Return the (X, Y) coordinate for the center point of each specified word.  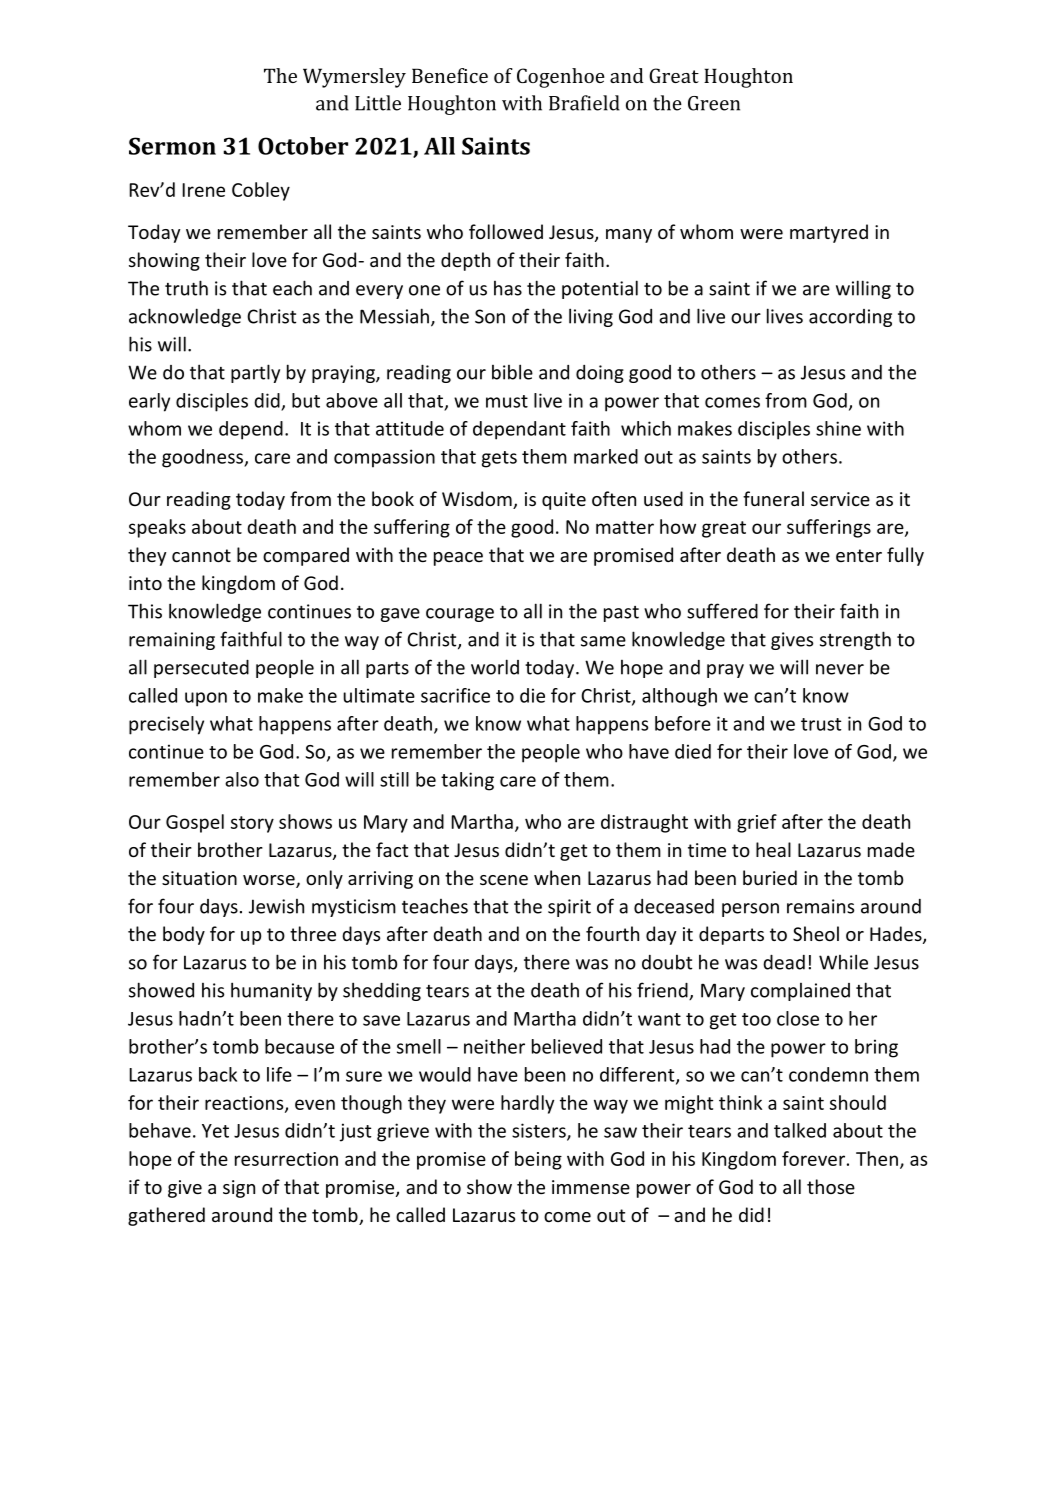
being (538, 1160)
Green (714, 103)
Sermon (172, 146)
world (495, 667)
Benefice (450, 75)
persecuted (201, 669)
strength (855, 640)
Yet (215, 1131)
